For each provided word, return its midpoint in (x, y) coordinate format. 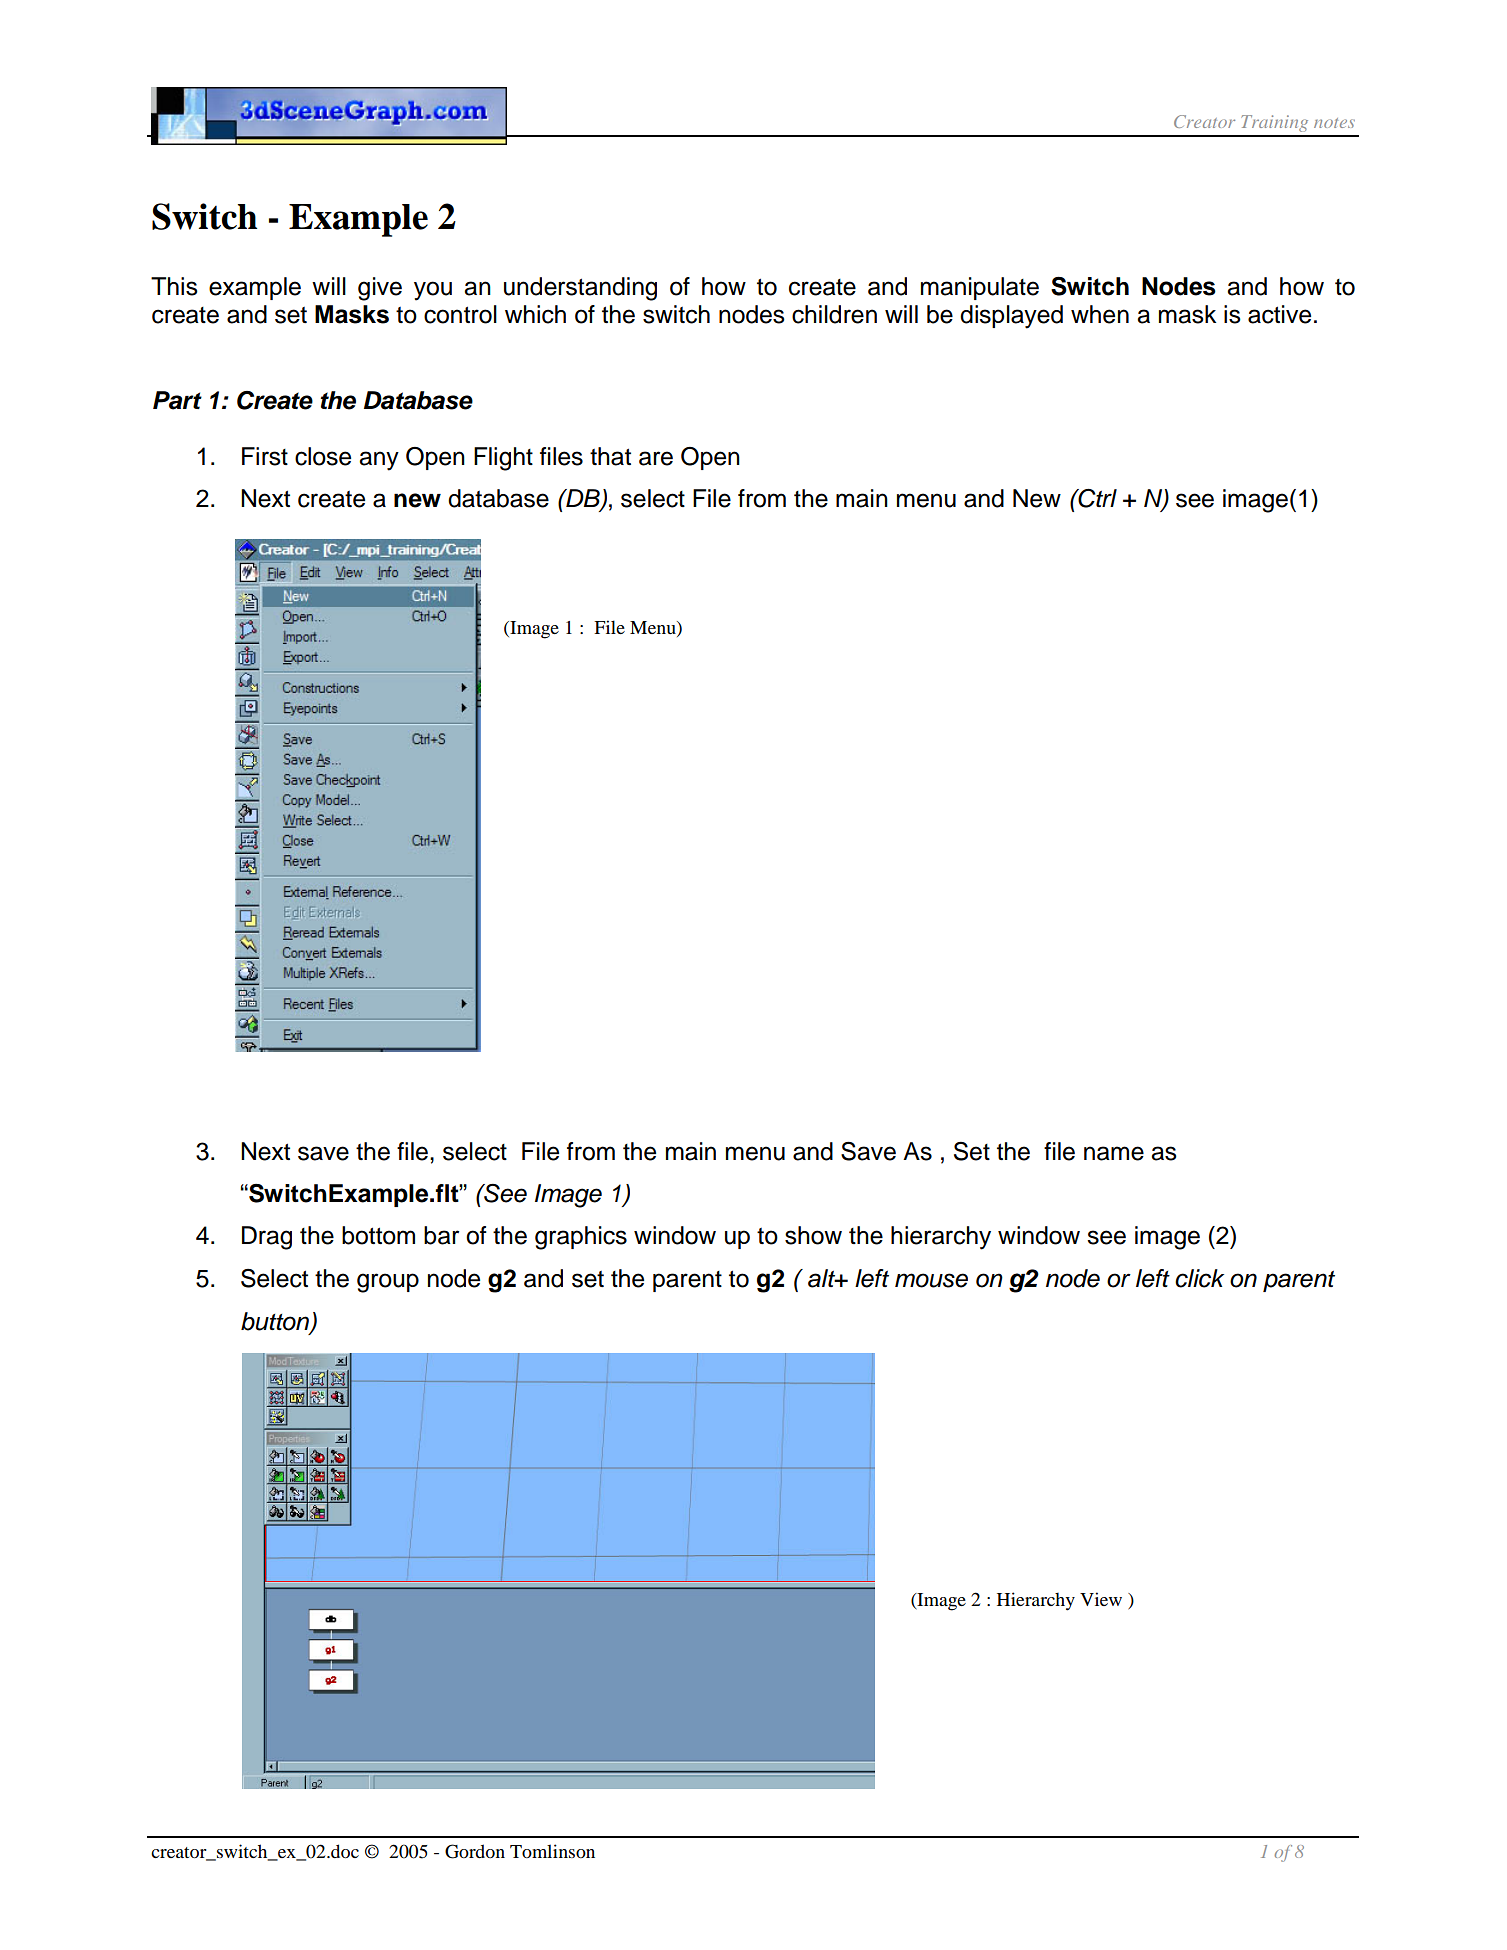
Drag (267, 1238)
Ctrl (1096, 498)
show (813, 1235)
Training (1274, 123)
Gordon (475, 1851)
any (379, 461)
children (834, 314)
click (1199, 1278)
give (380, 289)
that (610, 456)
